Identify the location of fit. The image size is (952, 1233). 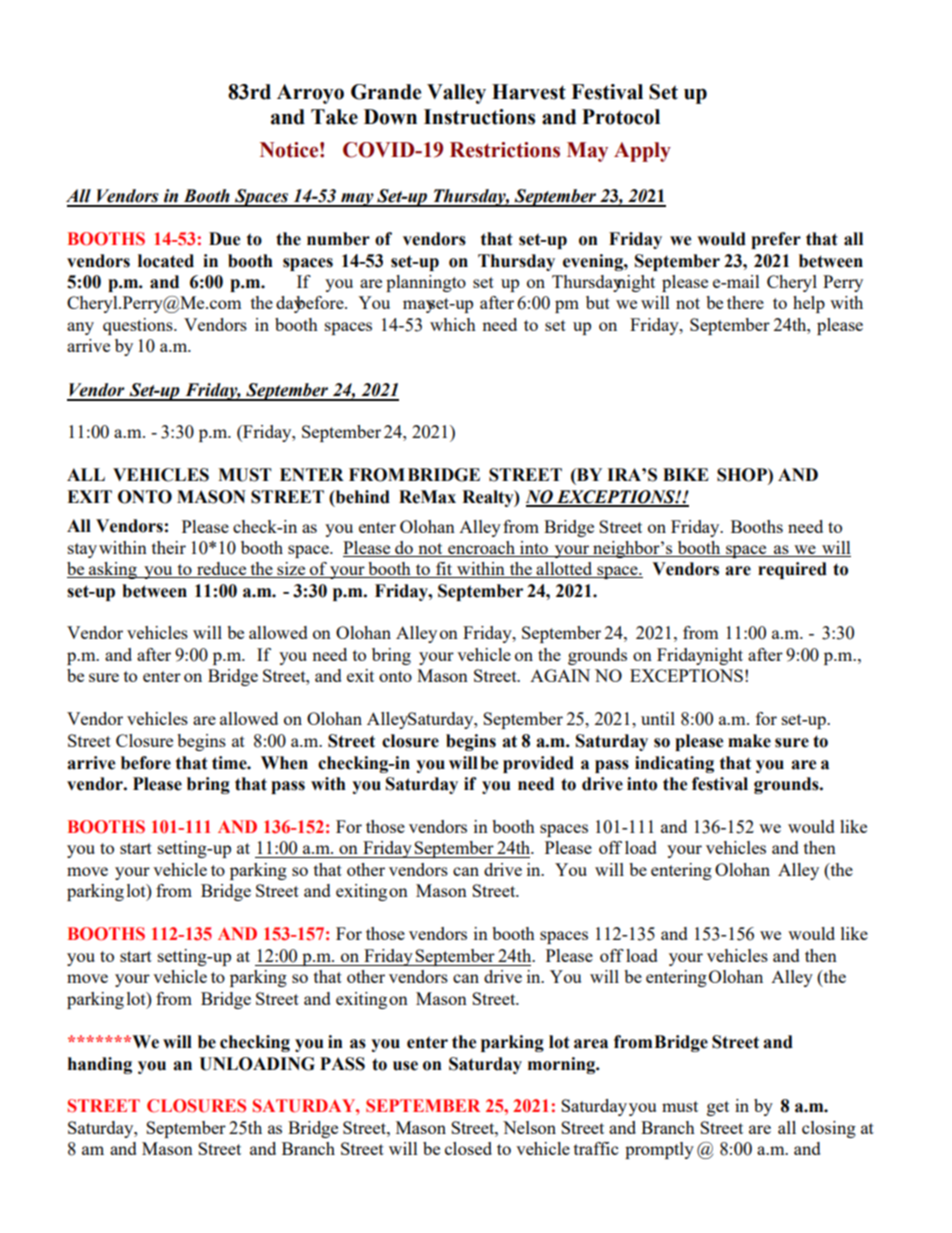
(444, 570).
